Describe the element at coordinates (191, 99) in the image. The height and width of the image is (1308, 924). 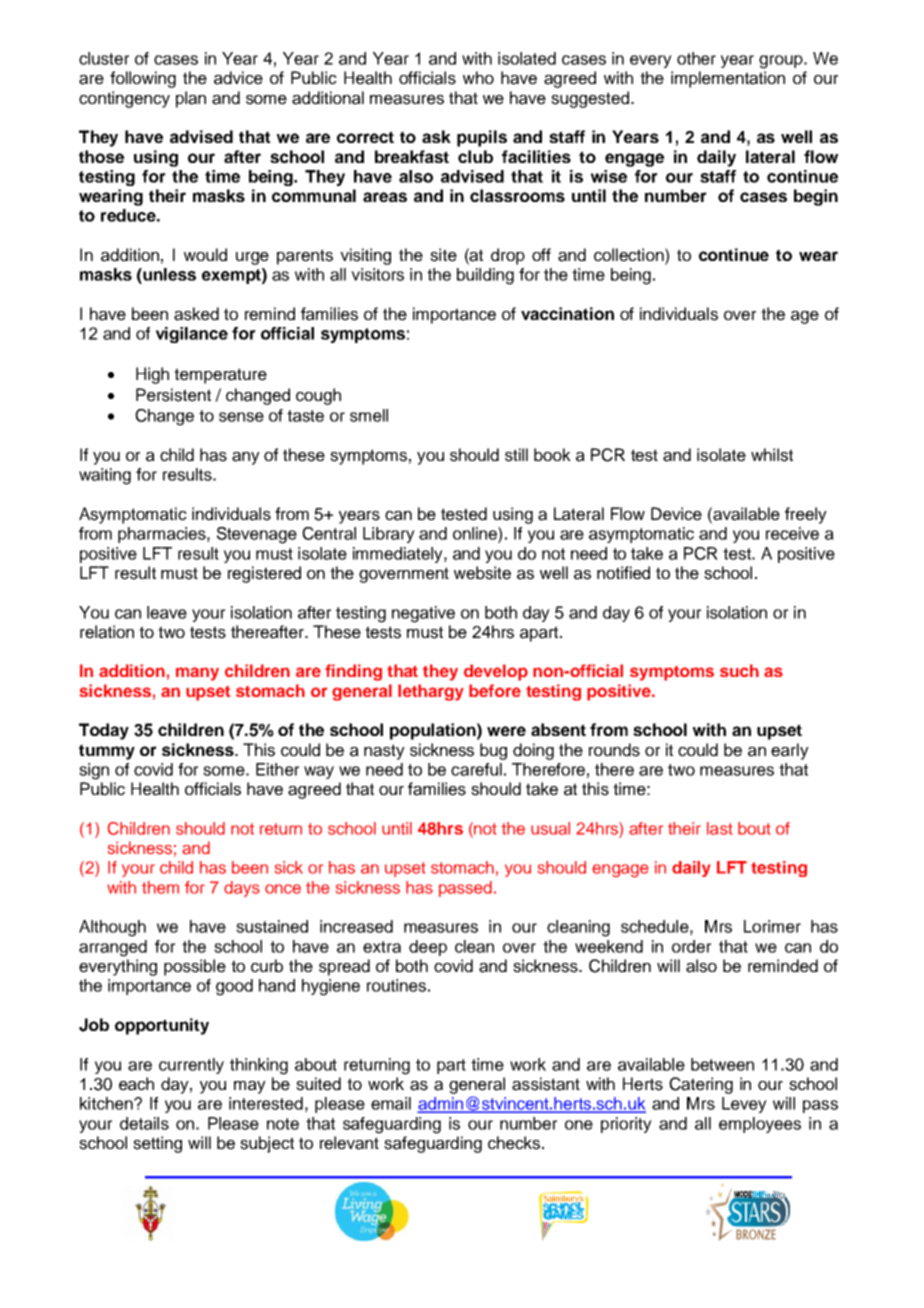
I see `plan` at that location.
